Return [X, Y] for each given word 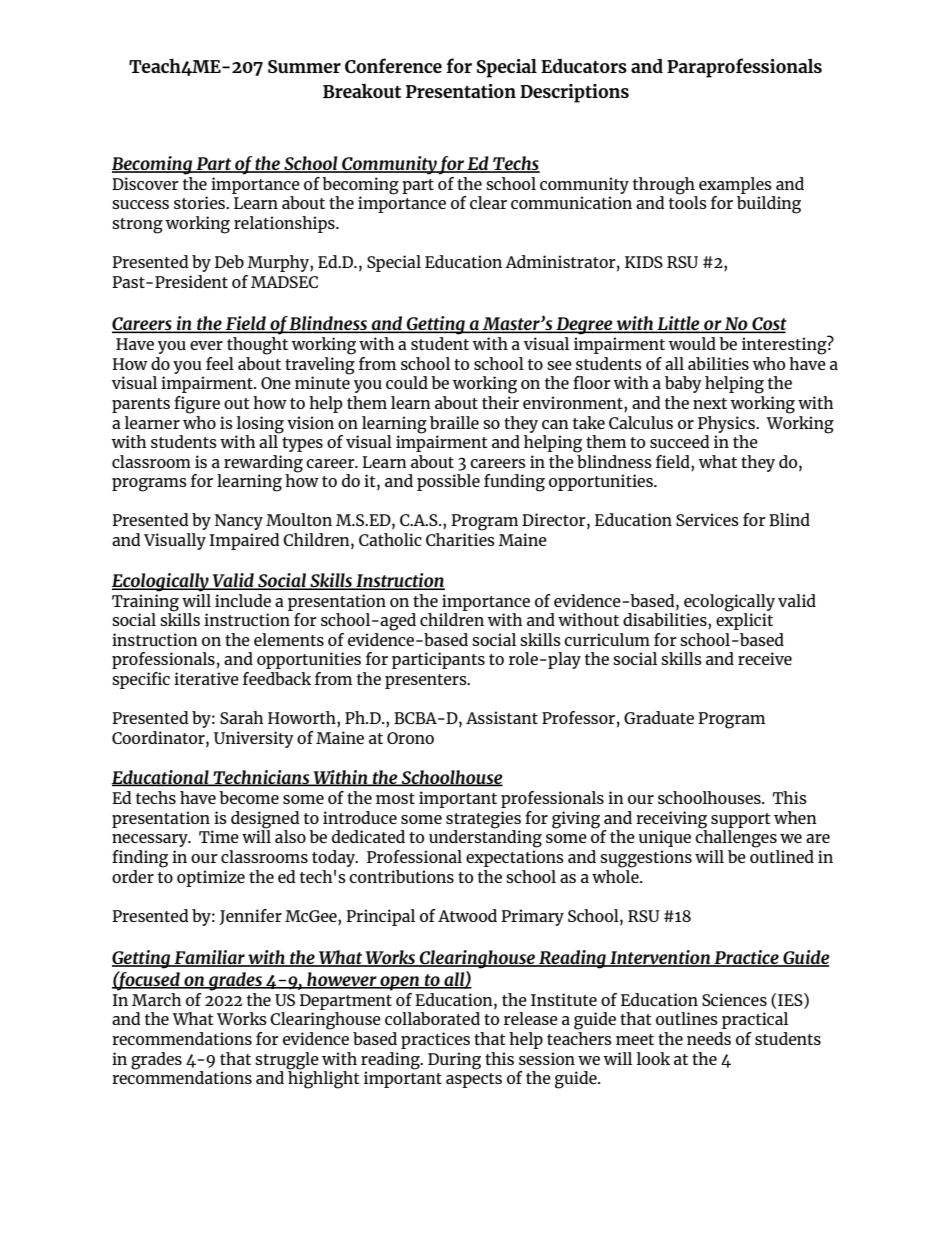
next [710, 403]
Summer [304, 66]
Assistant [502, 717]
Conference [393, 65]
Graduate [659, 717]
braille [454, 422]
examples [735, 185]
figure [197, 405]
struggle [287, 1061]
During [454, 1061]
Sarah [241, 717]
